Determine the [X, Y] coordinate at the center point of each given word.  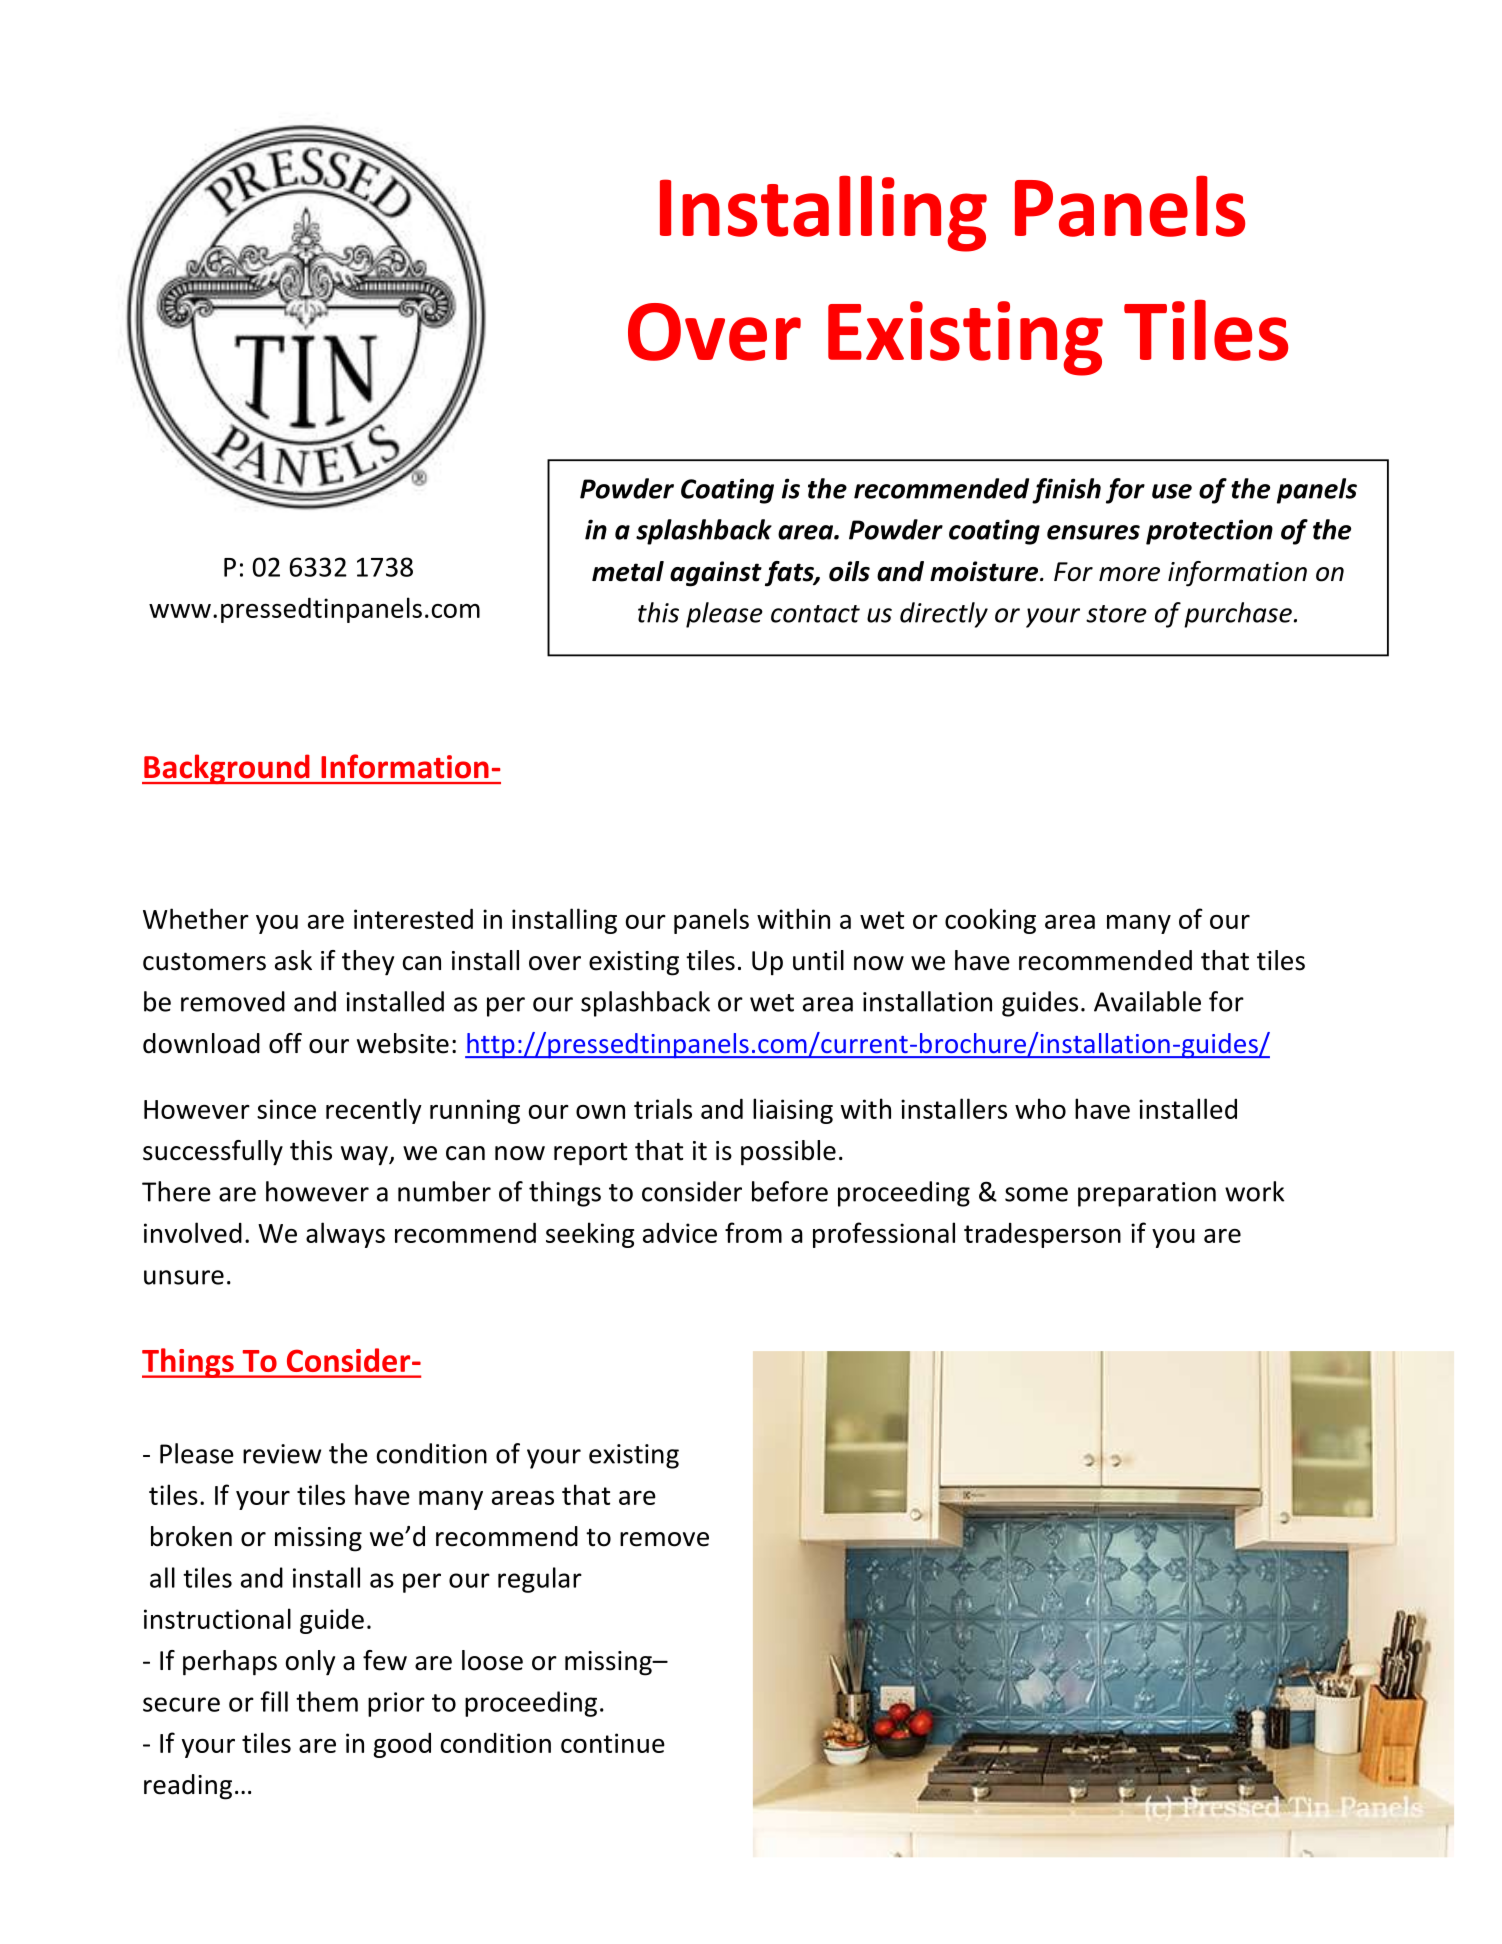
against [716, 574]
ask [293, 960]
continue [613, 1743]
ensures [1093, 532]
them [327, 1701]
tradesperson [1042, 1235]
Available [1147, 1001]
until [818, 960]
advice [680, 1233]
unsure [184, 1277]
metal [628, 571]
